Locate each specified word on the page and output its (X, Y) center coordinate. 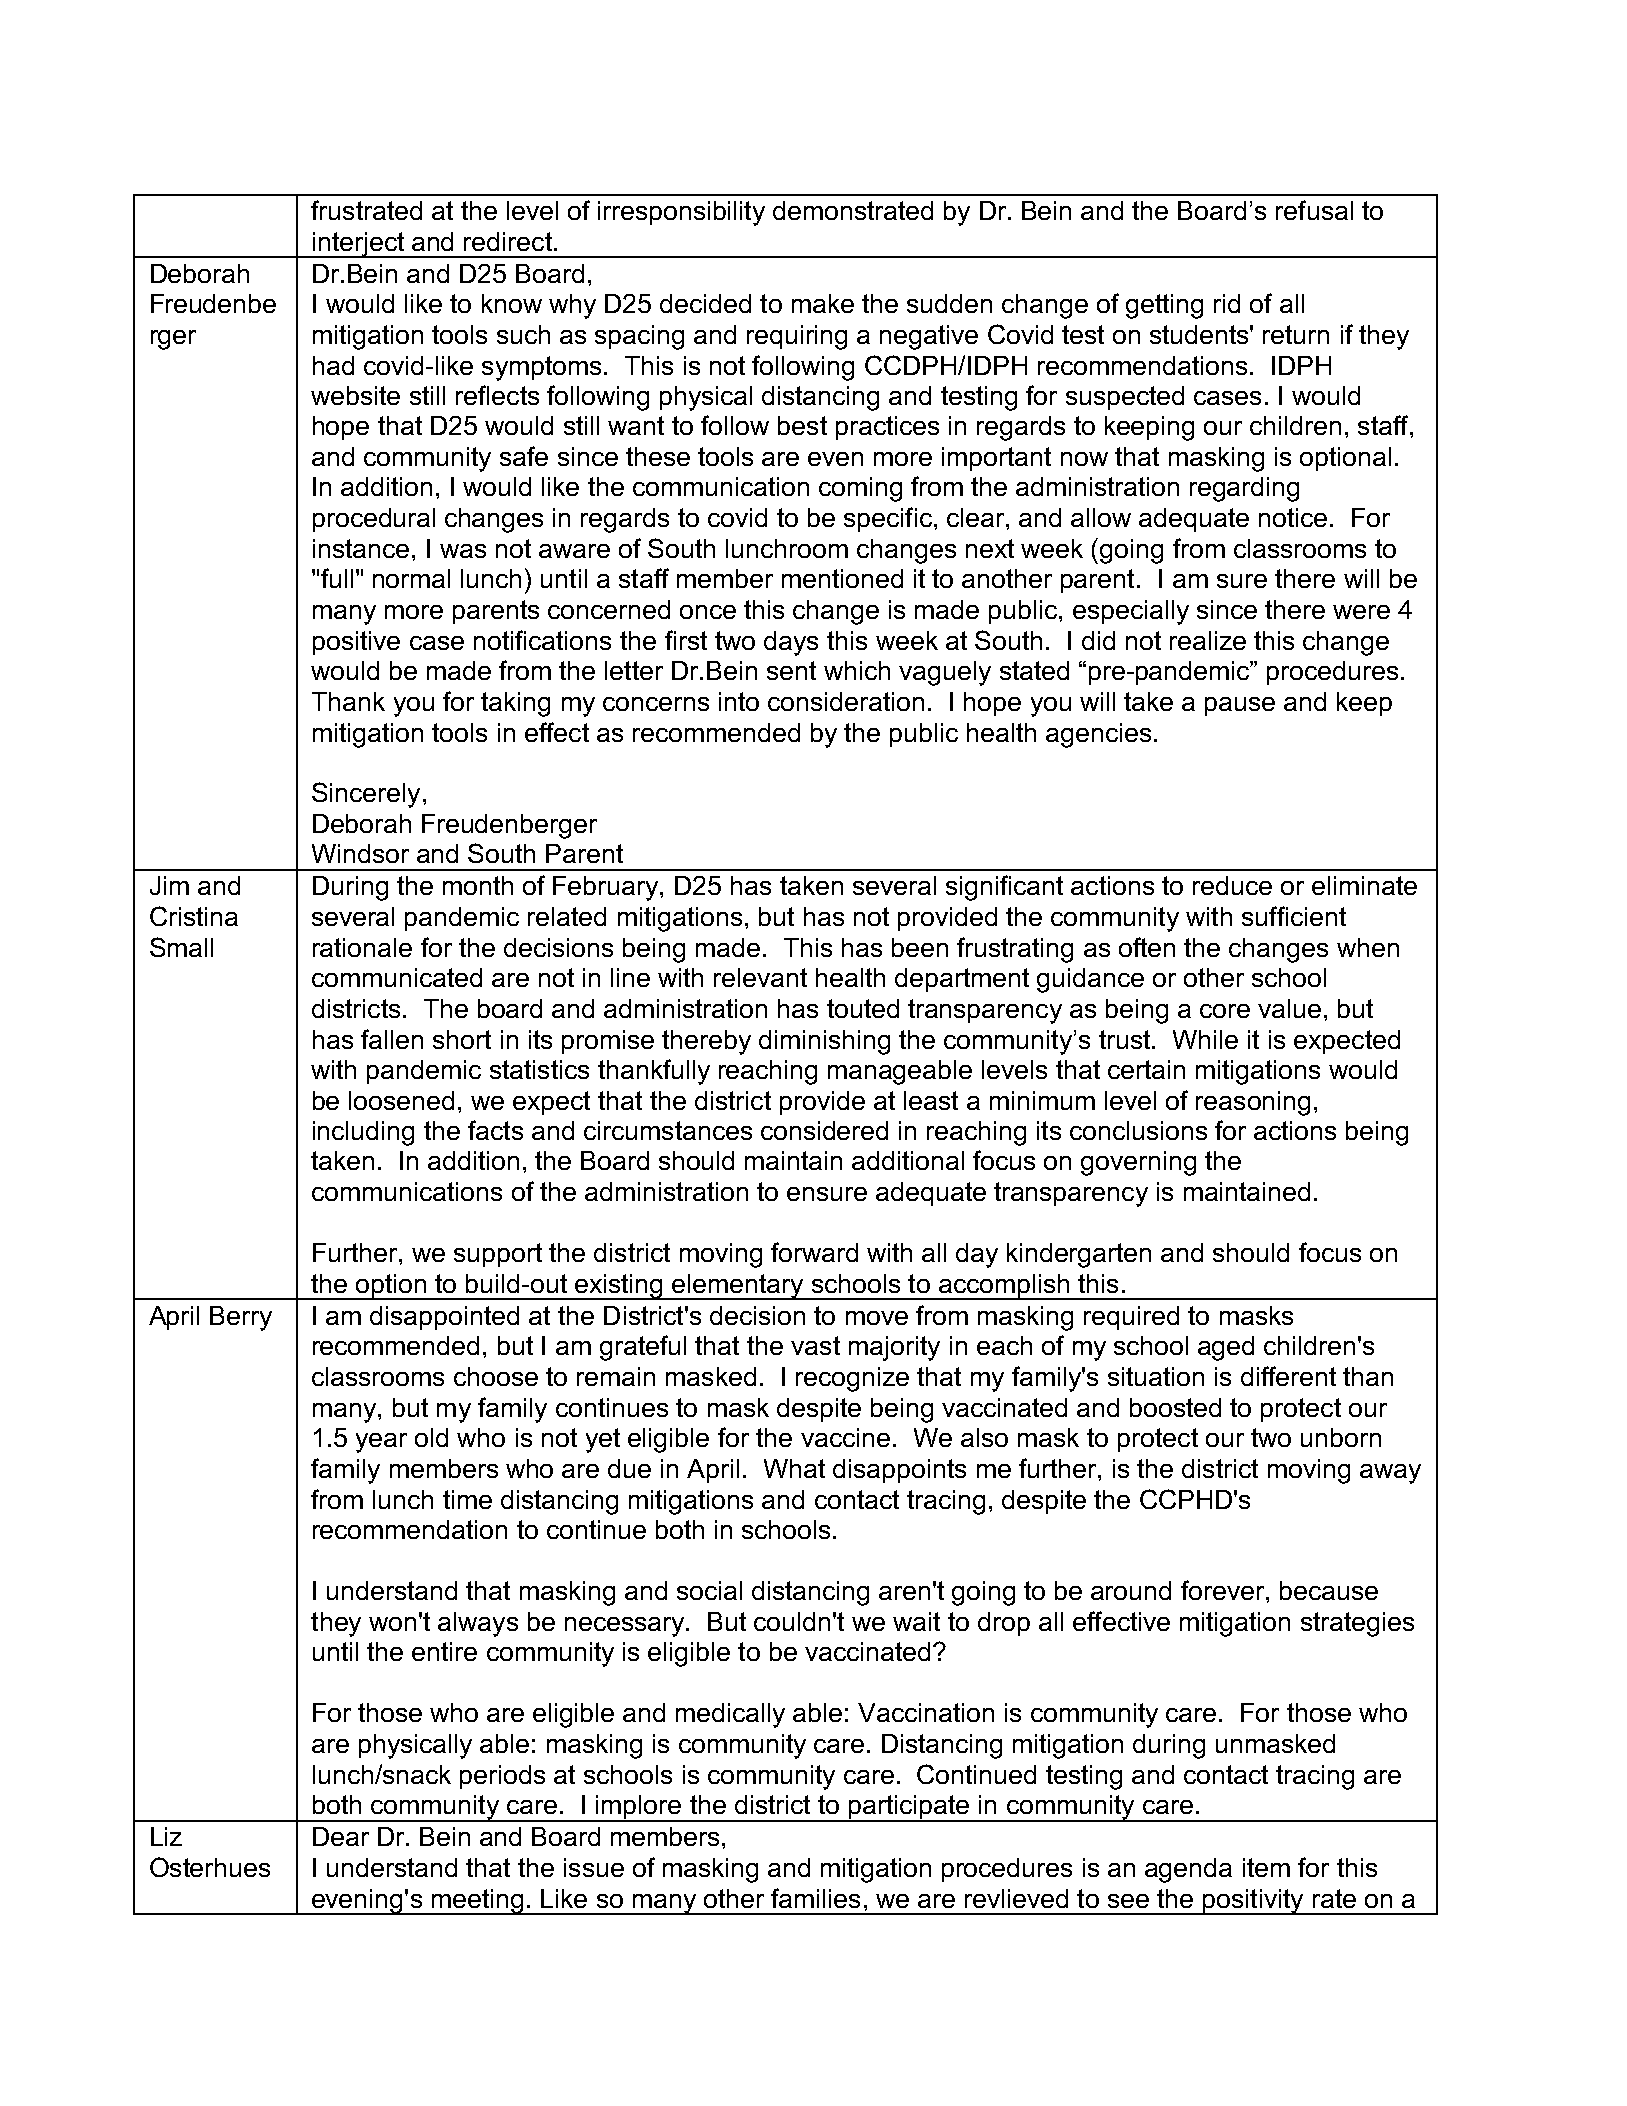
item (1266, 1867)
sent (791, 670)
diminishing (824, 1042)
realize (1208, 640)
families (815, 1898)
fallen (392, 1039)
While (1205, 1039)
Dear (341, 1836)
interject (359, 245)
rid (1227, 303)
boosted (1175, 1407)
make (823, 303)
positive (356, 643)
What (794, 1468)
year (381, 1443)
